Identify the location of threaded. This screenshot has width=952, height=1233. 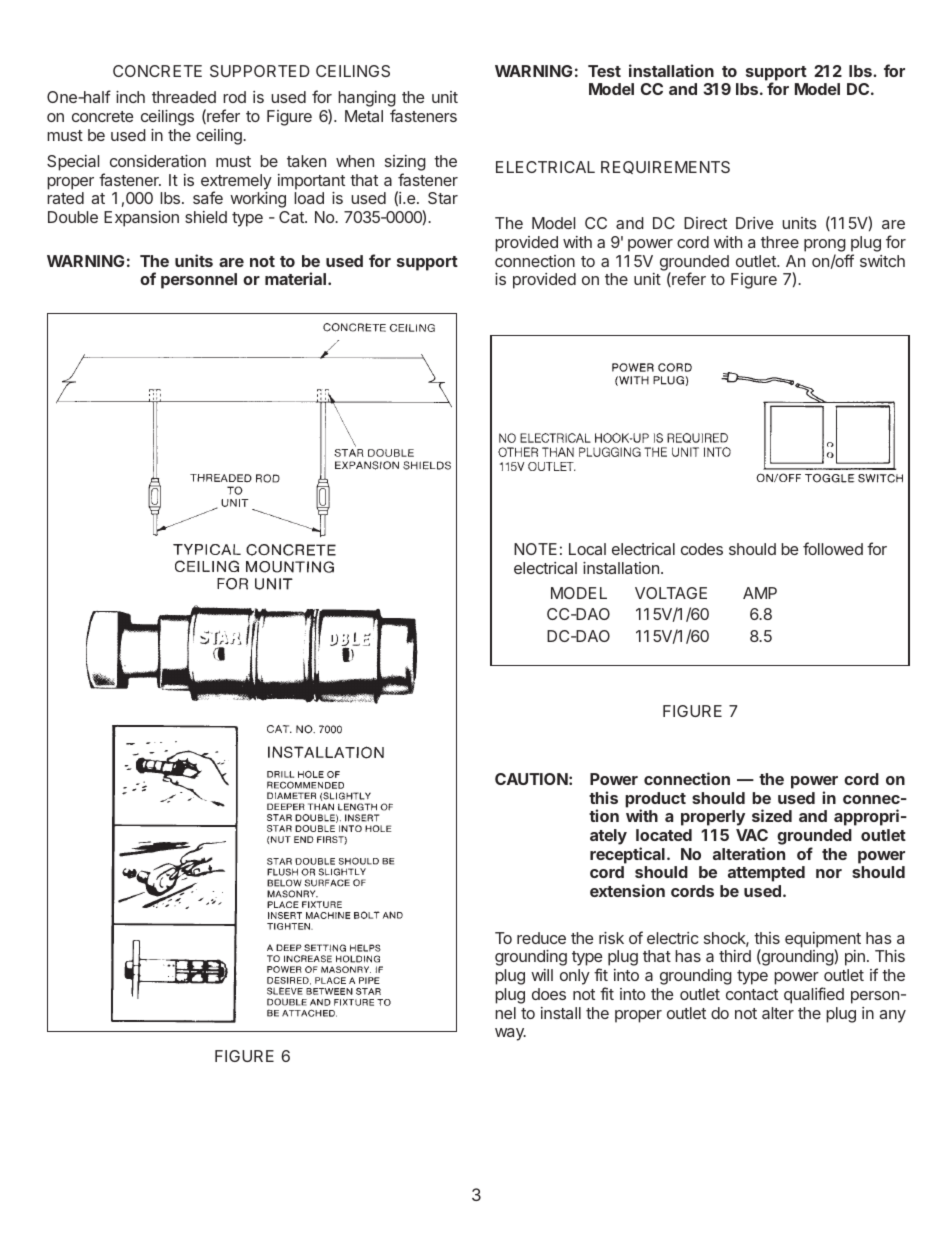
(184, 97).
